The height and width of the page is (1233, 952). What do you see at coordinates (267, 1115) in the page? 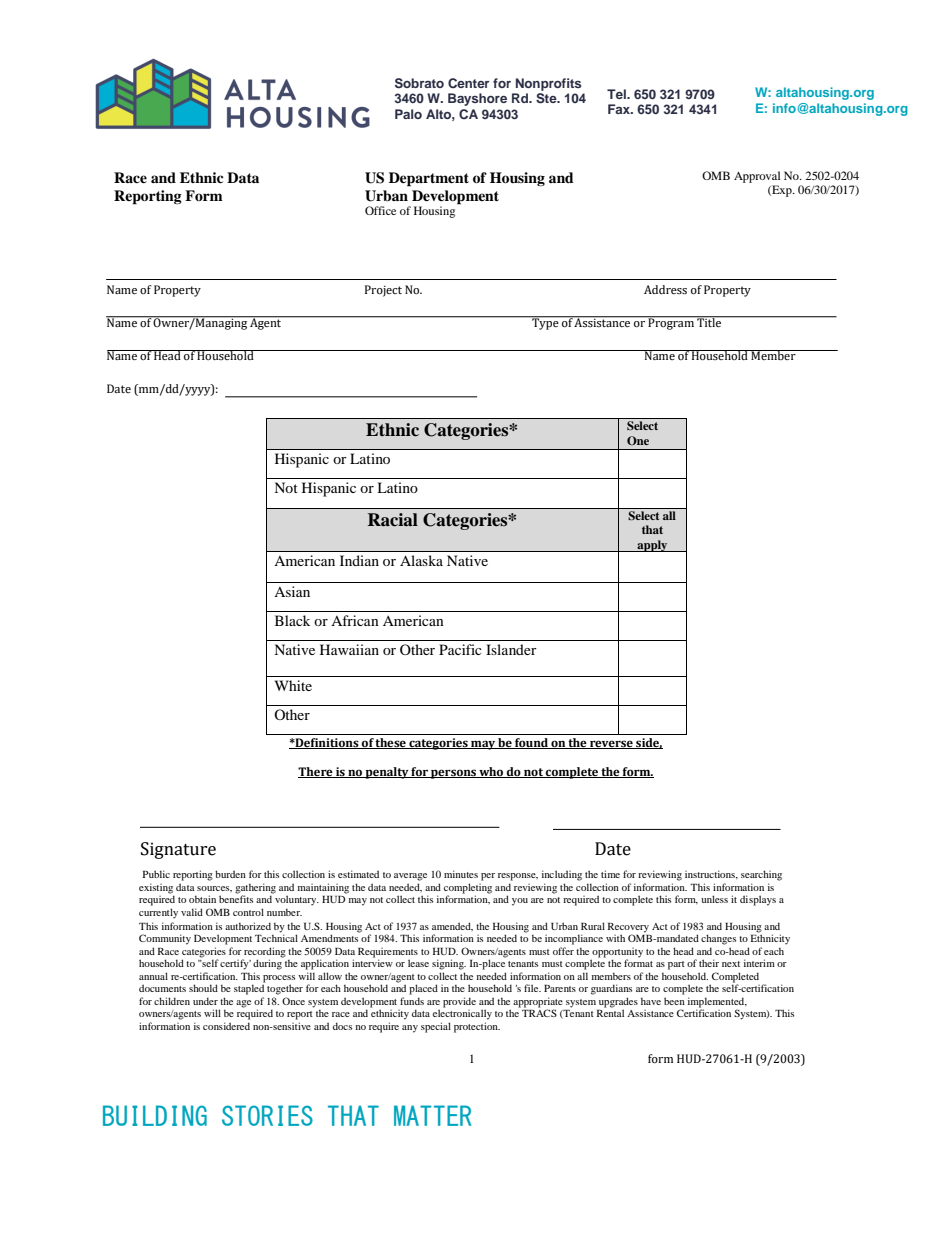
I see `STORIES` at bounding box center [267, 1115].
